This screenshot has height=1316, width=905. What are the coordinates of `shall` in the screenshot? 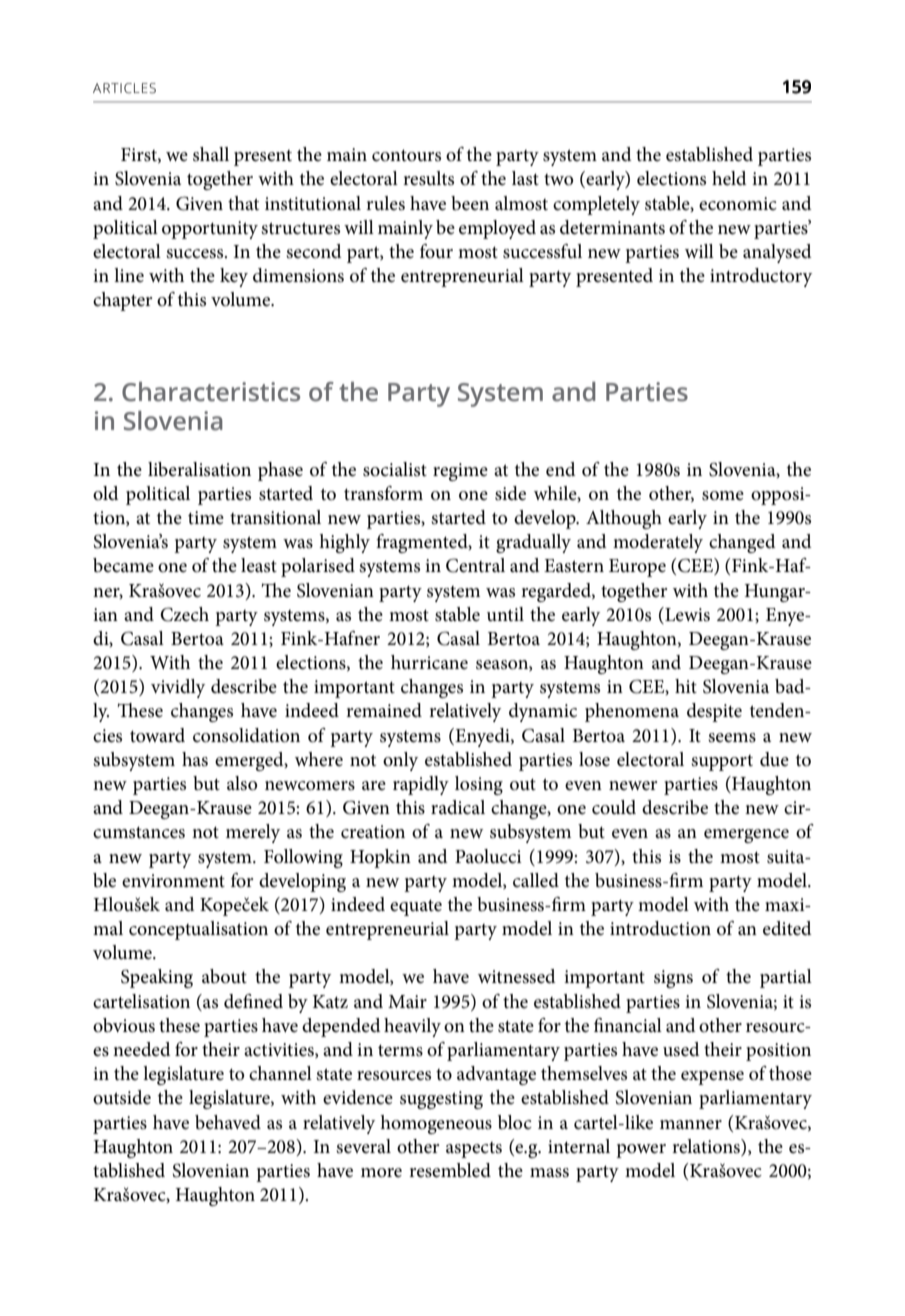 It's located at (211, 154).
